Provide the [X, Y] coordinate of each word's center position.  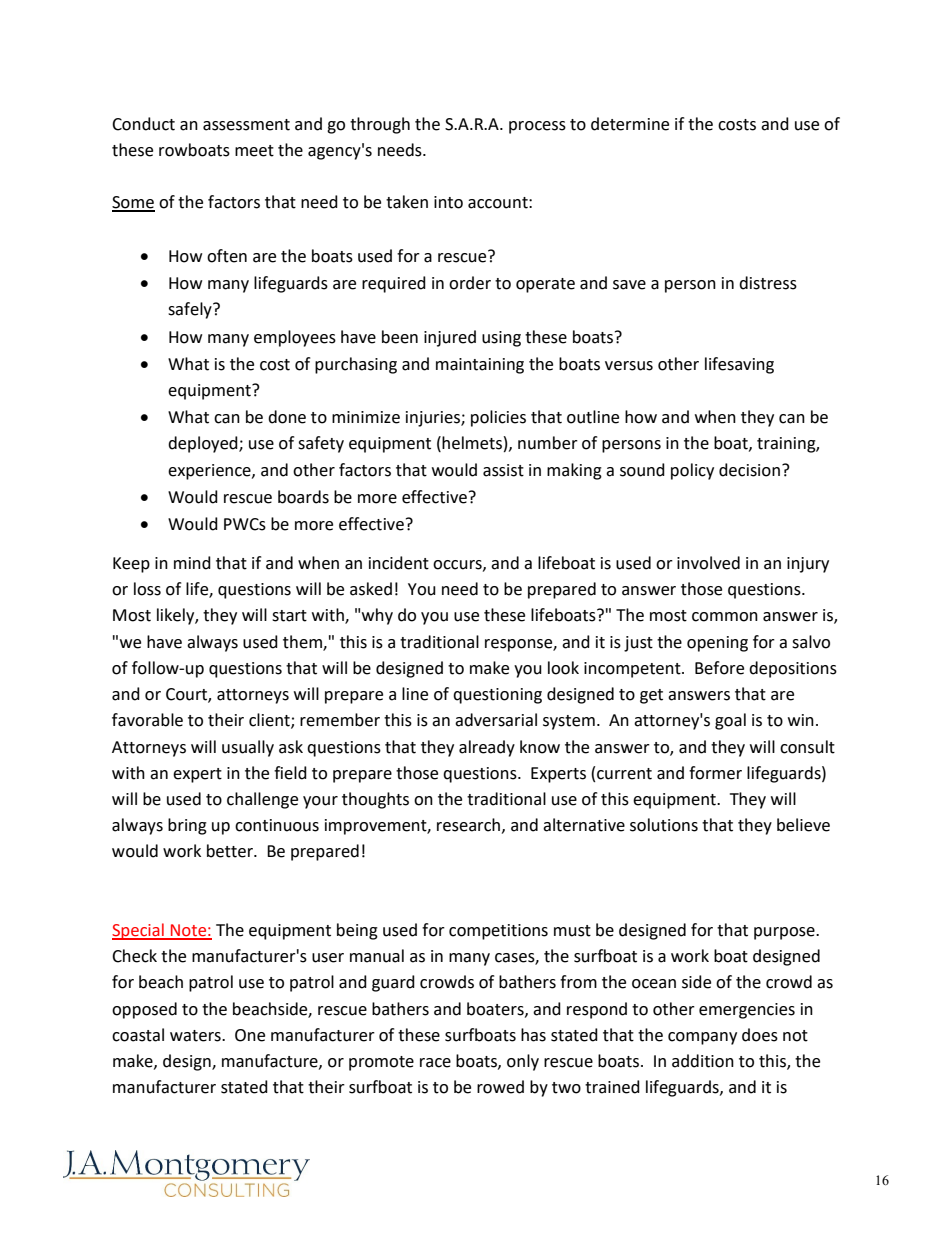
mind [192, 563]
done [287, 417]
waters [196, 1036]
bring [187, 826]
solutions [664, 825]
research [468, 825]
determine [630, 124]
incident [399, 563]
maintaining [480, 366]
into [448, 202]
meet [254, 151]
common [725, 617]
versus [629, 366]
